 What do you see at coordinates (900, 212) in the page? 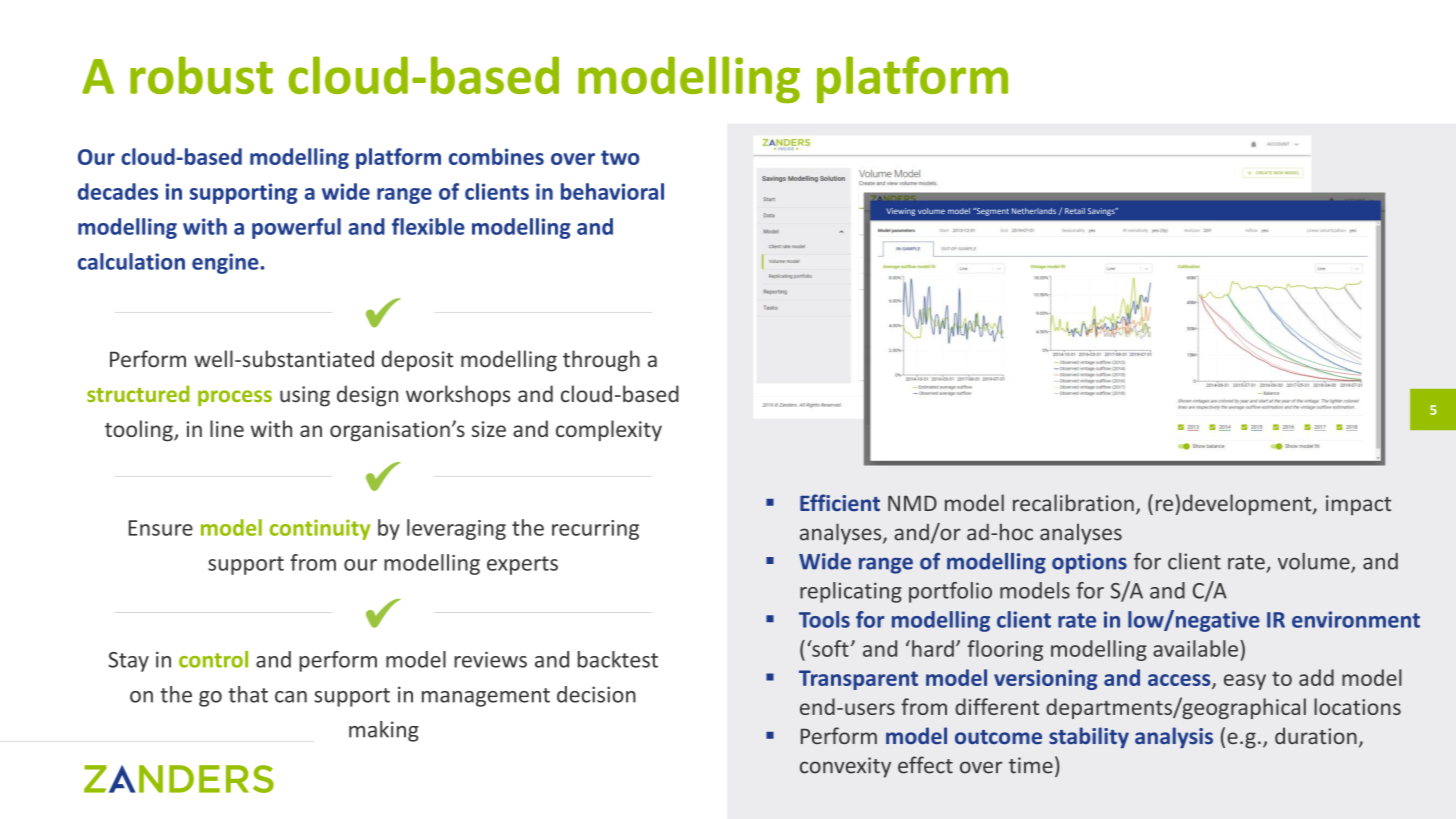
I see `Viewing` at bounding box center [900, 212].
